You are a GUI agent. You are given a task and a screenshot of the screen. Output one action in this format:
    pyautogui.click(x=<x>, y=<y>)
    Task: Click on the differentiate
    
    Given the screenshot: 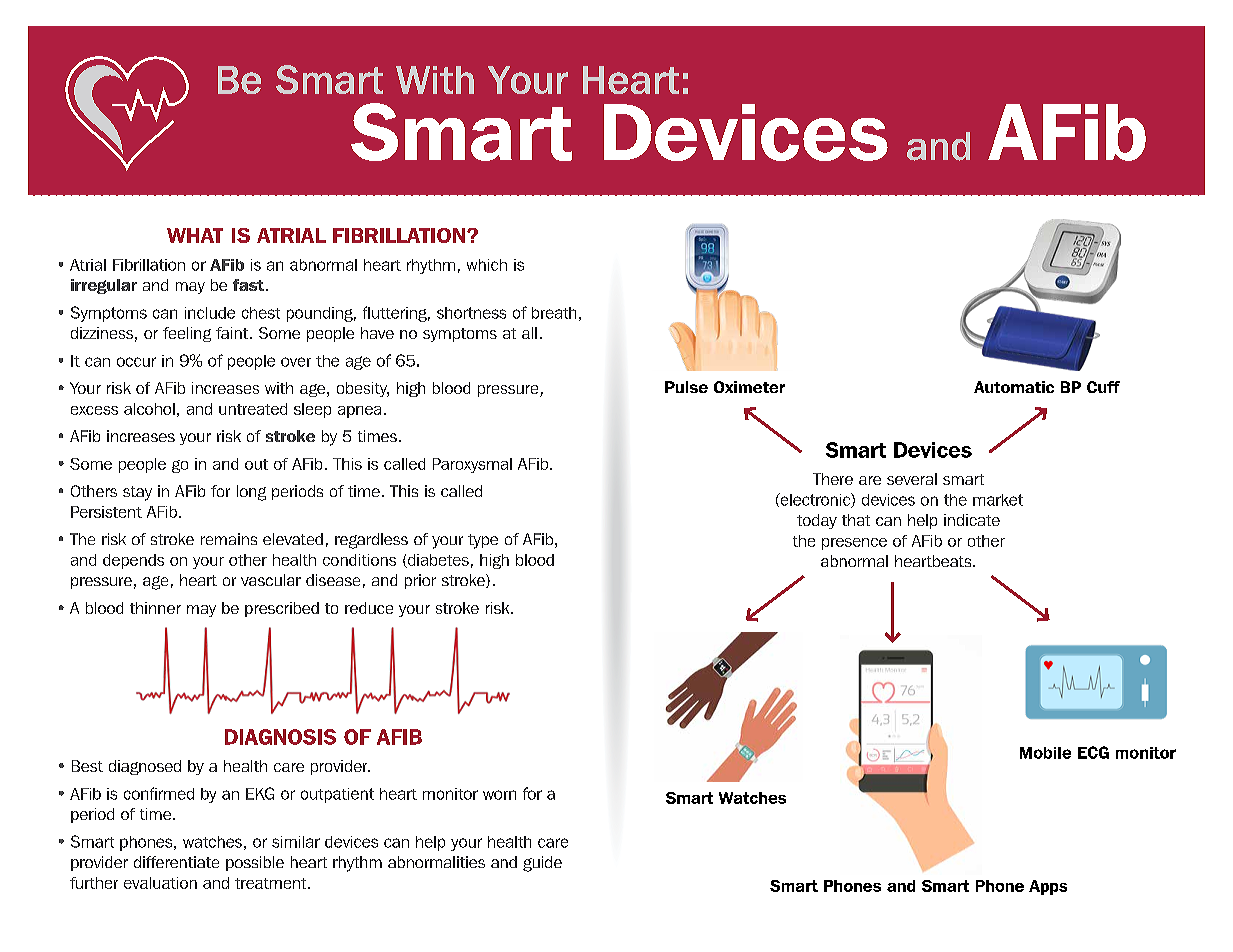 What is the action you would take?
    pyautogui.click(x=176, y=862)
